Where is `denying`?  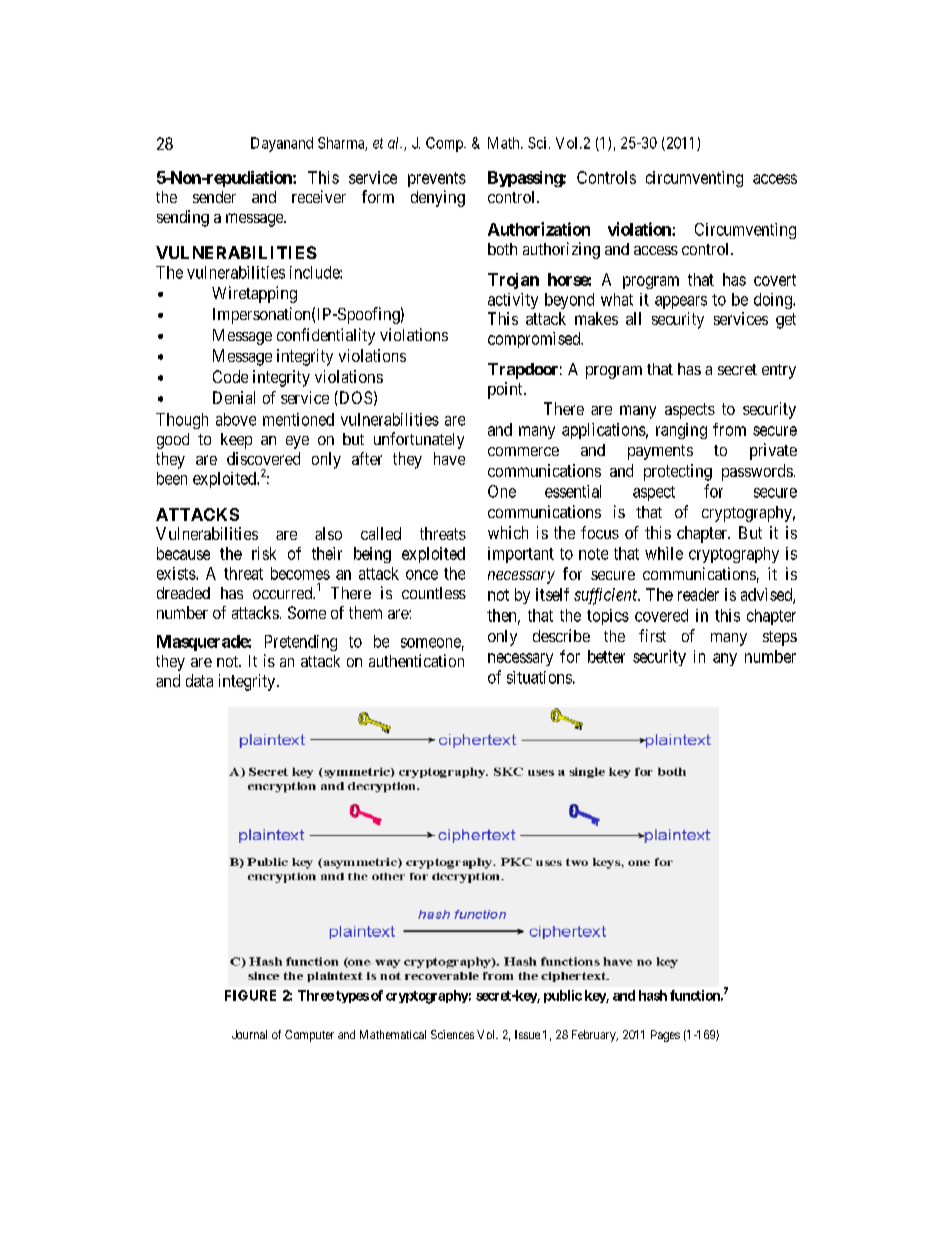
denying is located at coordinates (438, 198).
